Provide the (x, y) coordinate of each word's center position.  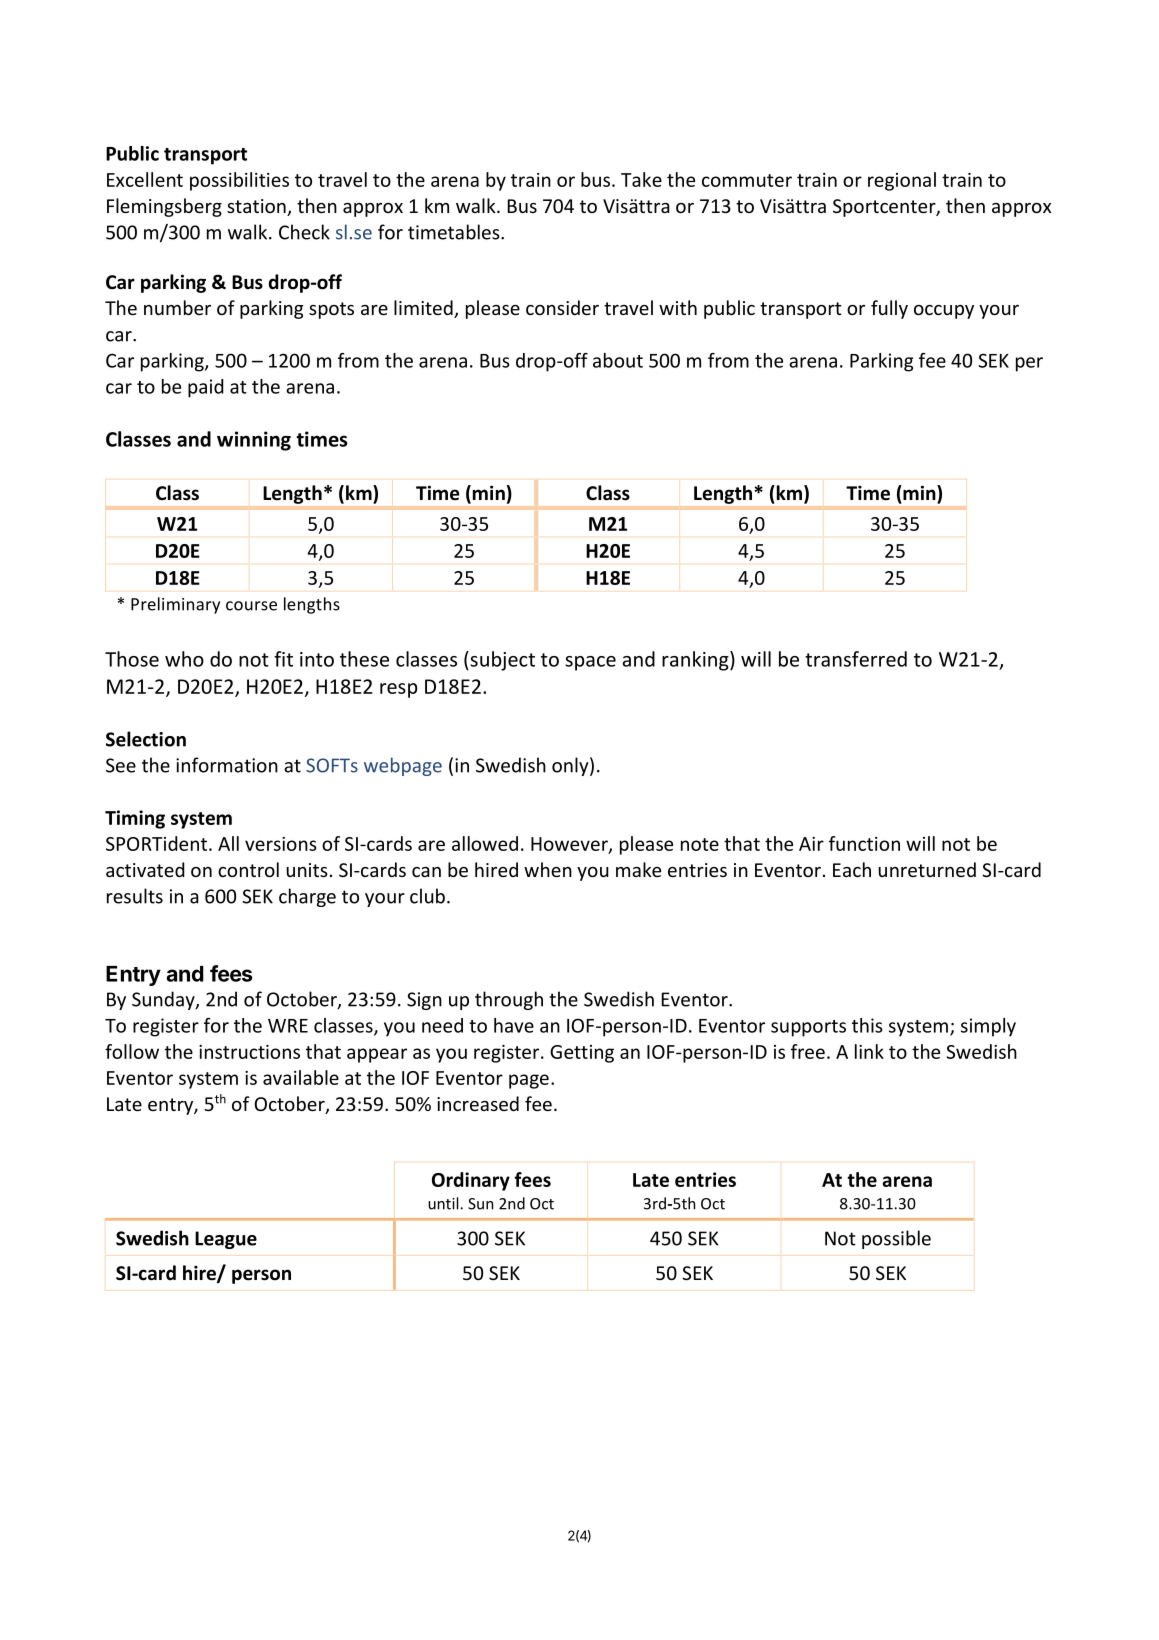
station (257, 207)
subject (501, 661)
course (251, 606)
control (248, 869)
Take (641, 179)
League (226, 1240)
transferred (856, 659)
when (548, 869)
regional (902, 181)
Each (852, 869)
